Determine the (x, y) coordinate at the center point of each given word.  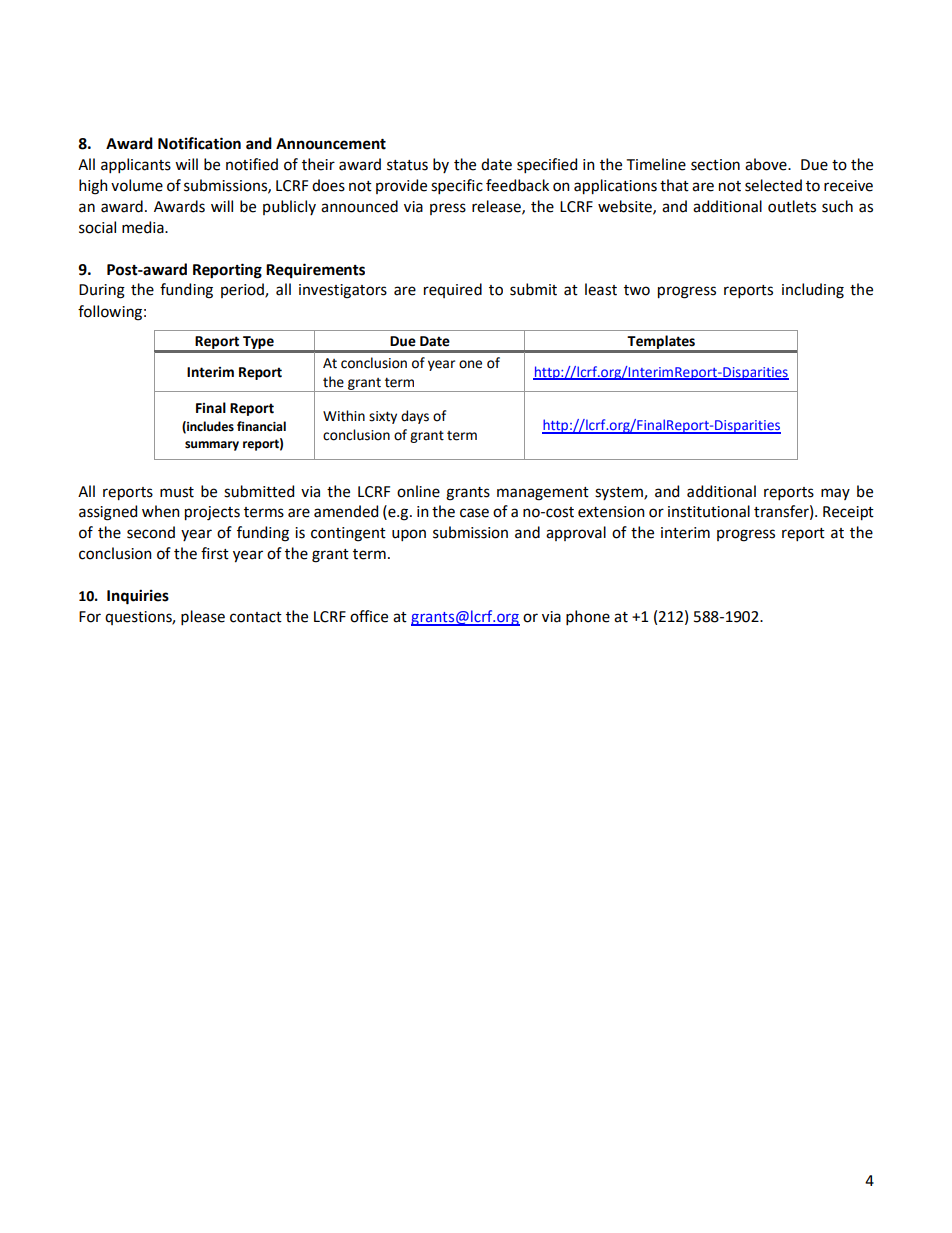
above (767, 164)
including (813, 291)
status (407, 165)
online (418, 491)
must (177, 492)
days (415, 417)
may (835, 494)
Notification (199, 143)
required (453, 290)
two (637, 290)
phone (588, 617)
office (369, 616)
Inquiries (138, 597)
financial (261, 426)
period (243, 290)
